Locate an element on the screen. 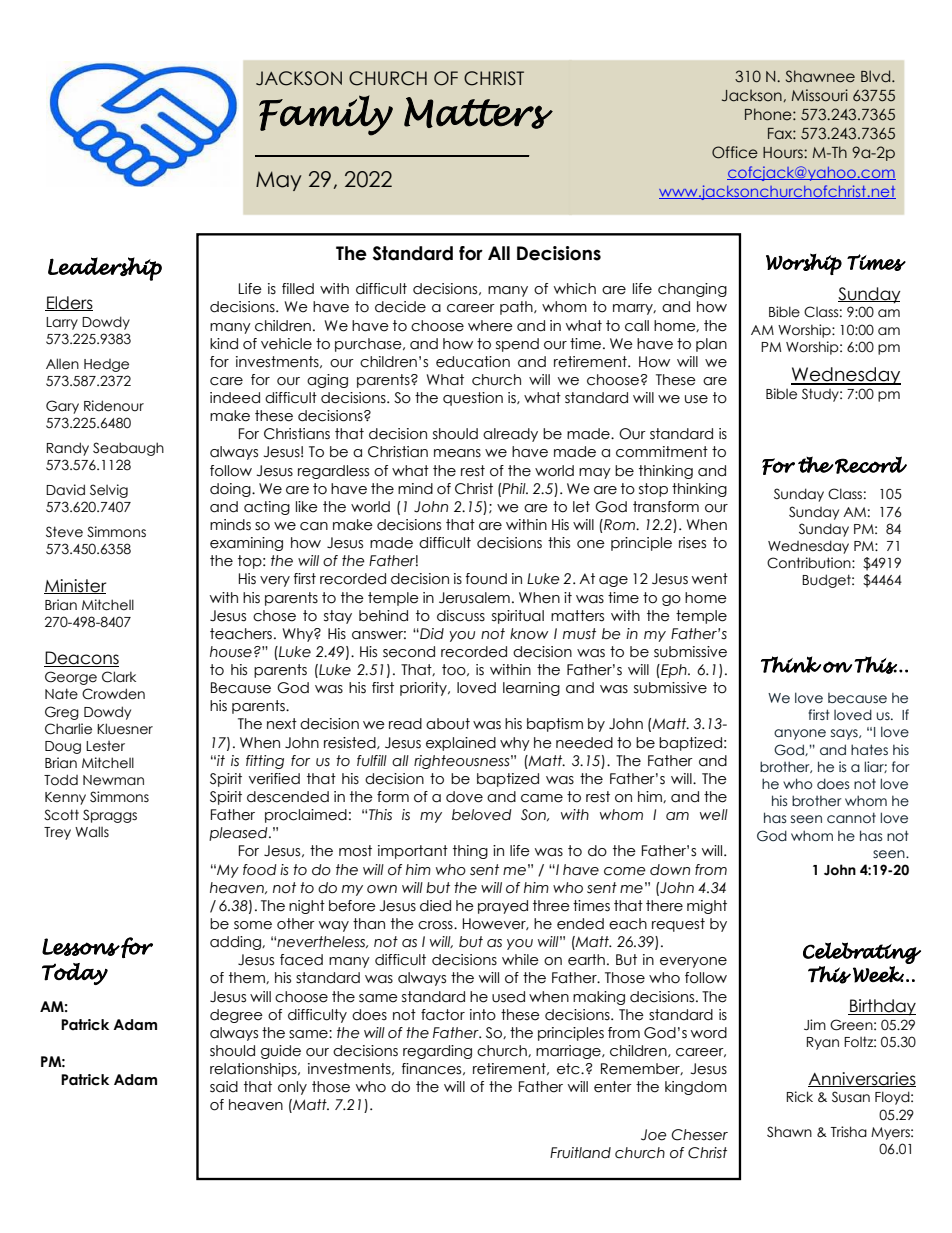 This screenshot has height=1233, width=952. Newman is located at coordinates (113, 780).
